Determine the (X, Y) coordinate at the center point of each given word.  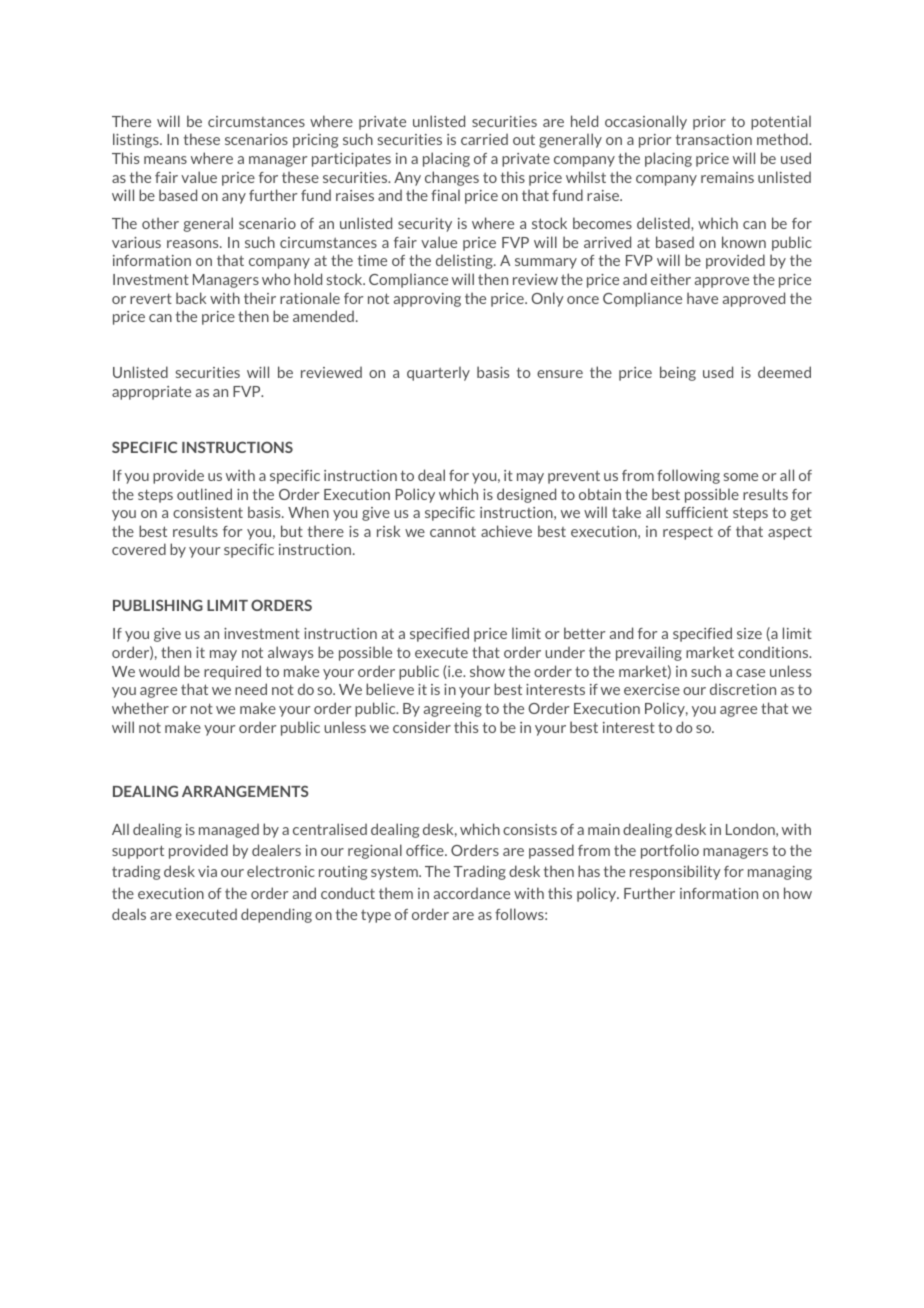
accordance (472, 893)
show (487, 671)
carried (484, 139)
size (749, 633)
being (678, 373)
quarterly (438, 373)
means (165, 160)
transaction (714, 139)
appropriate (151, 393)
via (207, 871)
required (232, 672)
